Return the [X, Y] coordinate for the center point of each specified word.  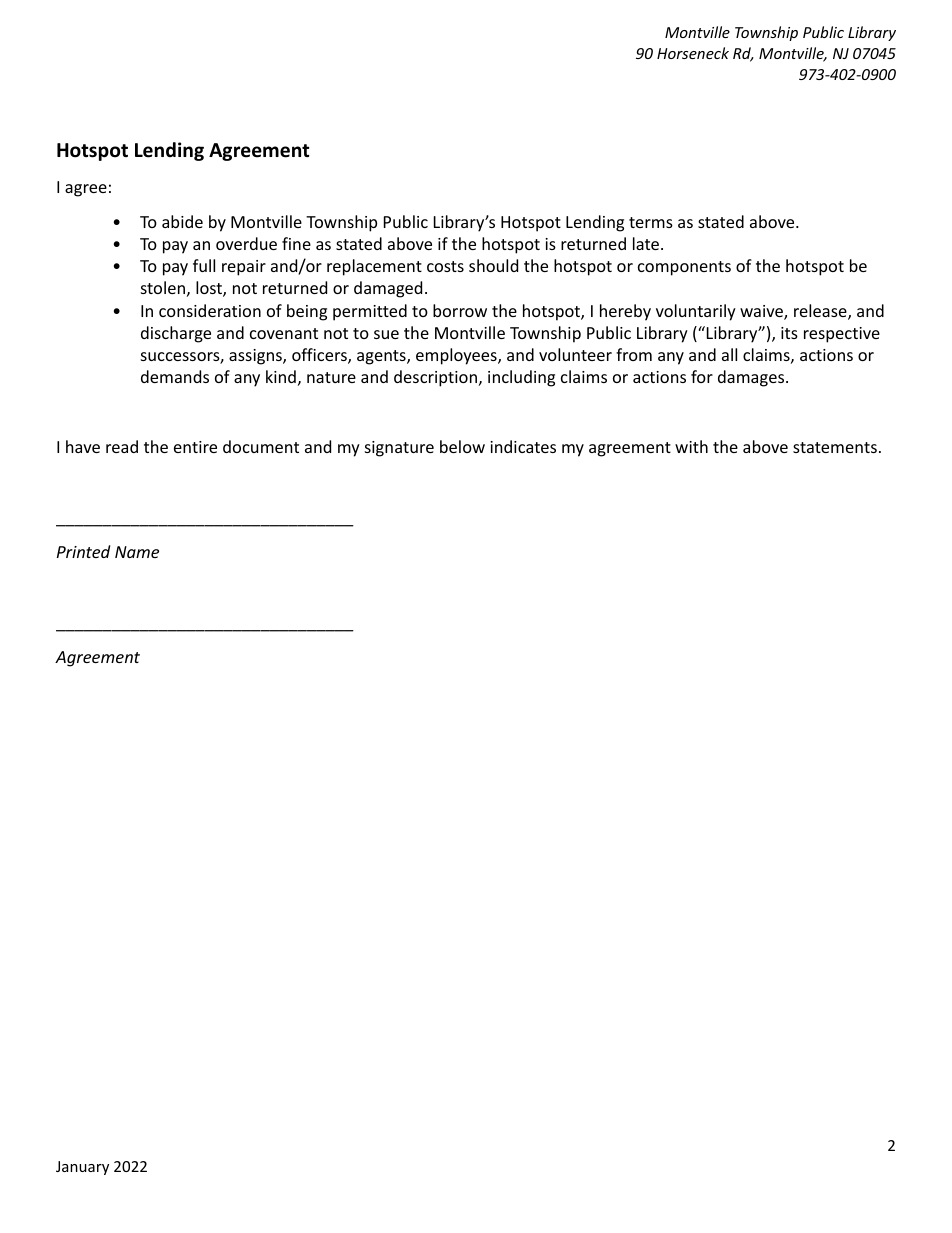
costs [445, 266]
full [204, 265]
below [462, 446]
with [691, 446]
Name [137, 552]
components [684, 268]
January [82, 1168]
